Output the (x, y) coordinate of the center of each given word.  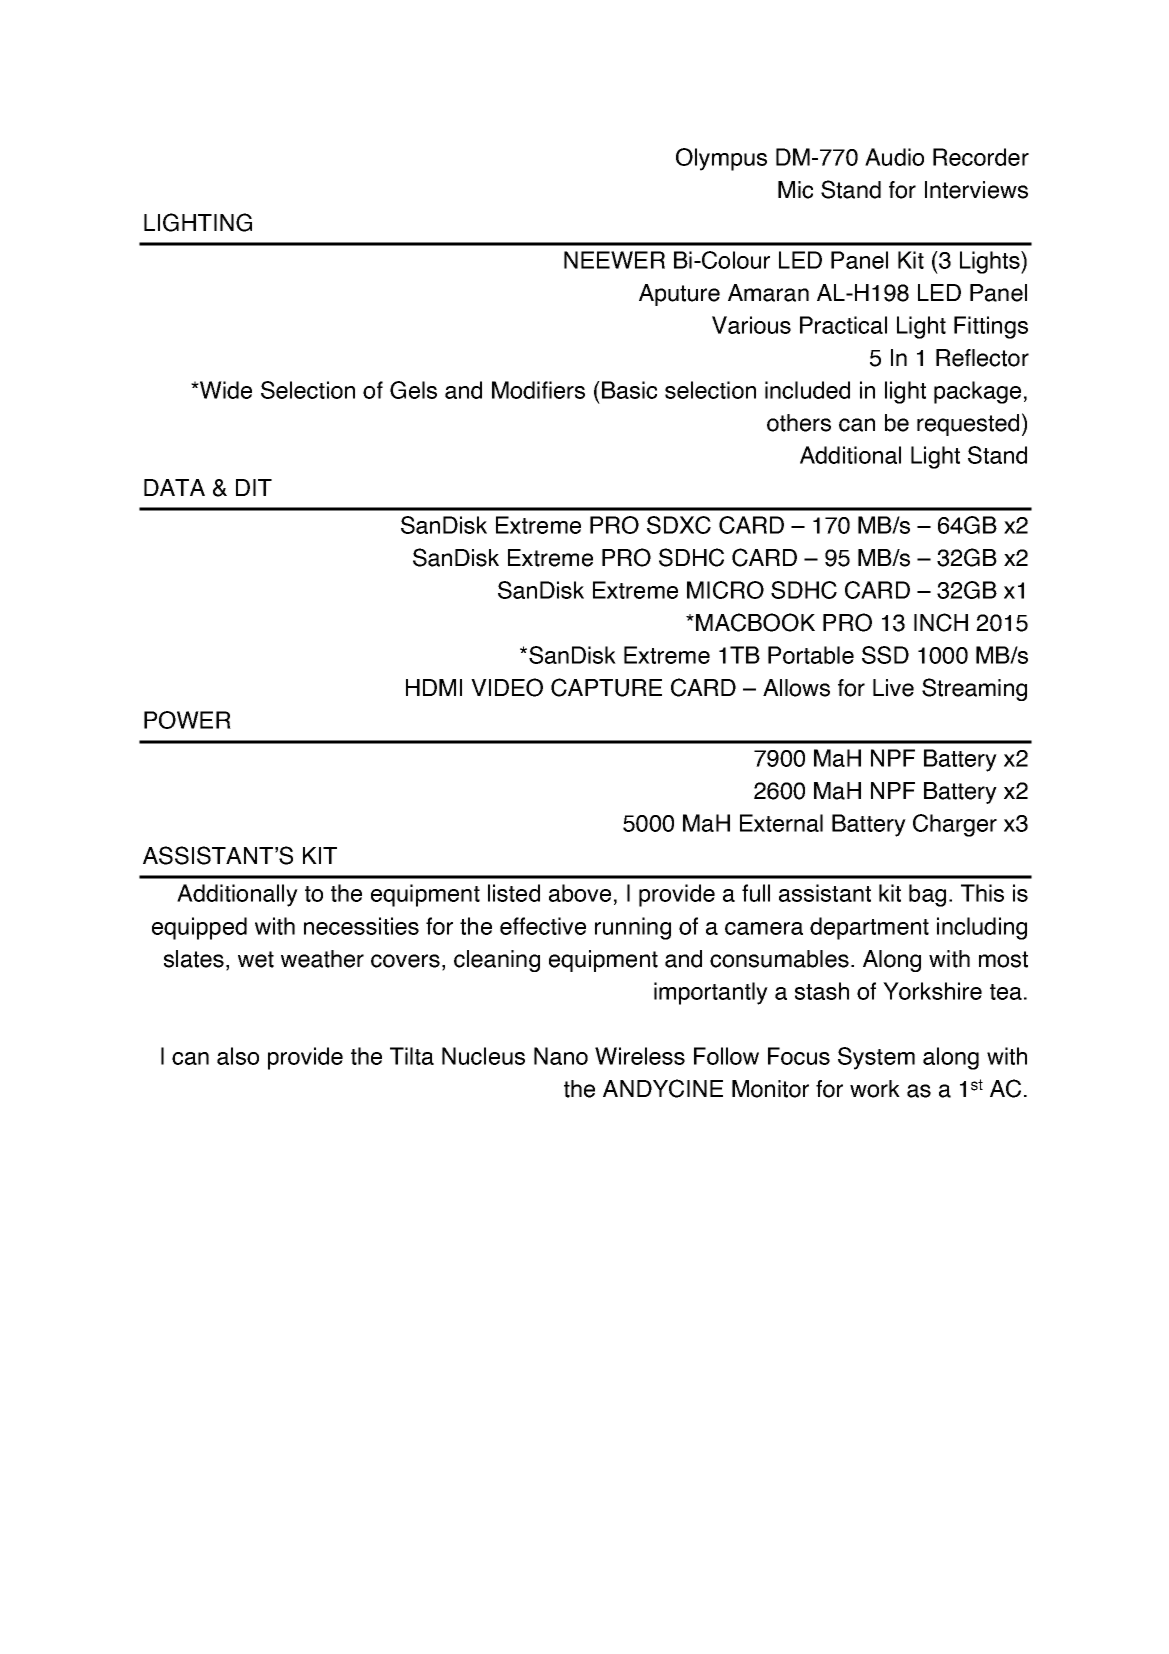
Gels (413, 390)
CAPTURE (606, 687)
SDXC (679, 525)
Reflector (982, 358)
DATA (174, 487)
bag (927, 895)
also (238, 1056)
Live (893, 688)
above (580, 893)
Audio (894, 157)
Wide (224, 390)
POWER (187, 720)
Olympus (721, 159)
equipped (199, 928)
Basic (629, 390)
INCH (941, 622)
